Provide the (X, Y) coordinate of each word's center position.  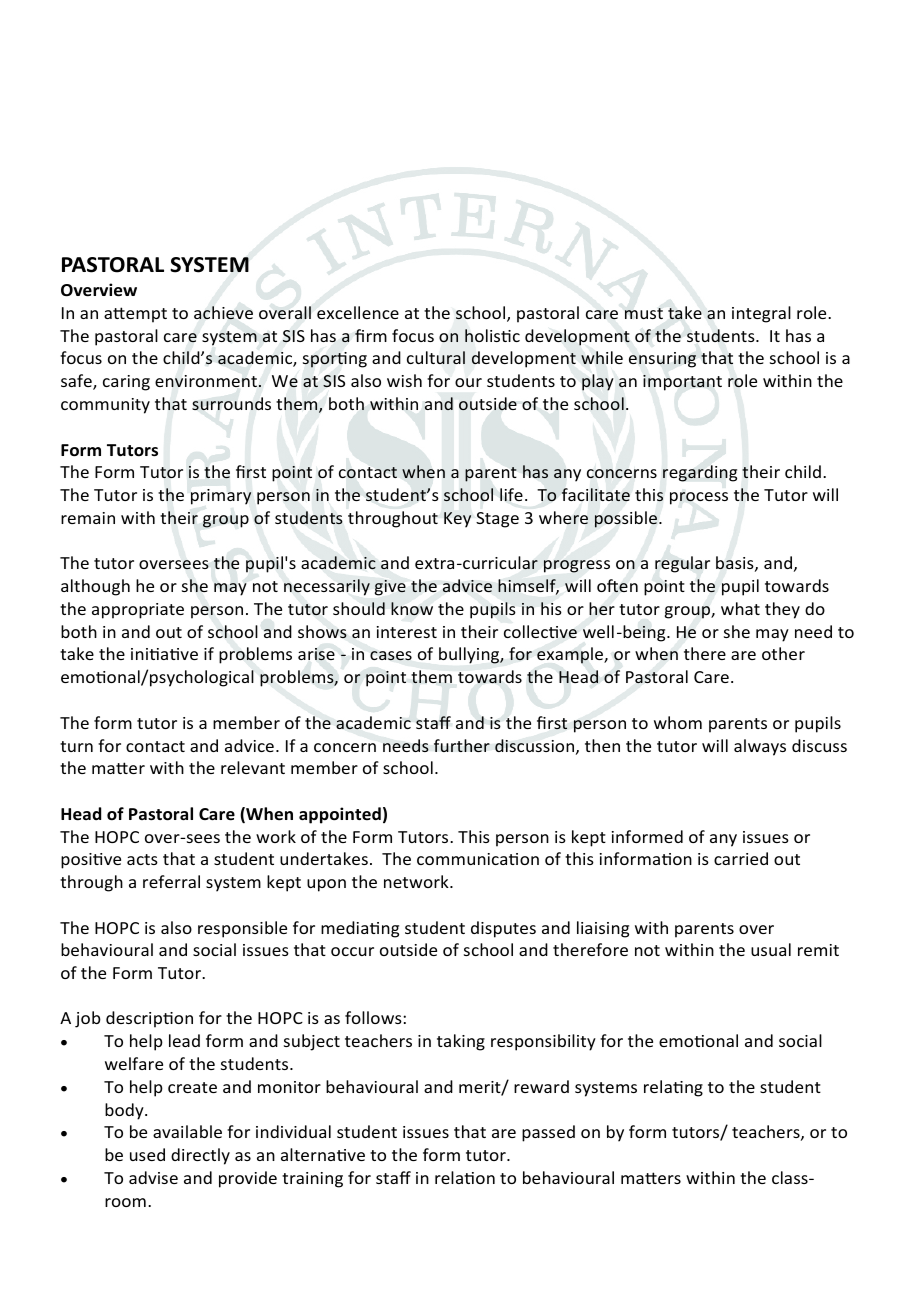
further (462, 745)
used (147, 1154)
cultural (436, 357)
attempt (135, 315)
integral (761, 314)
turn (76, 746)
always (760, 747)
